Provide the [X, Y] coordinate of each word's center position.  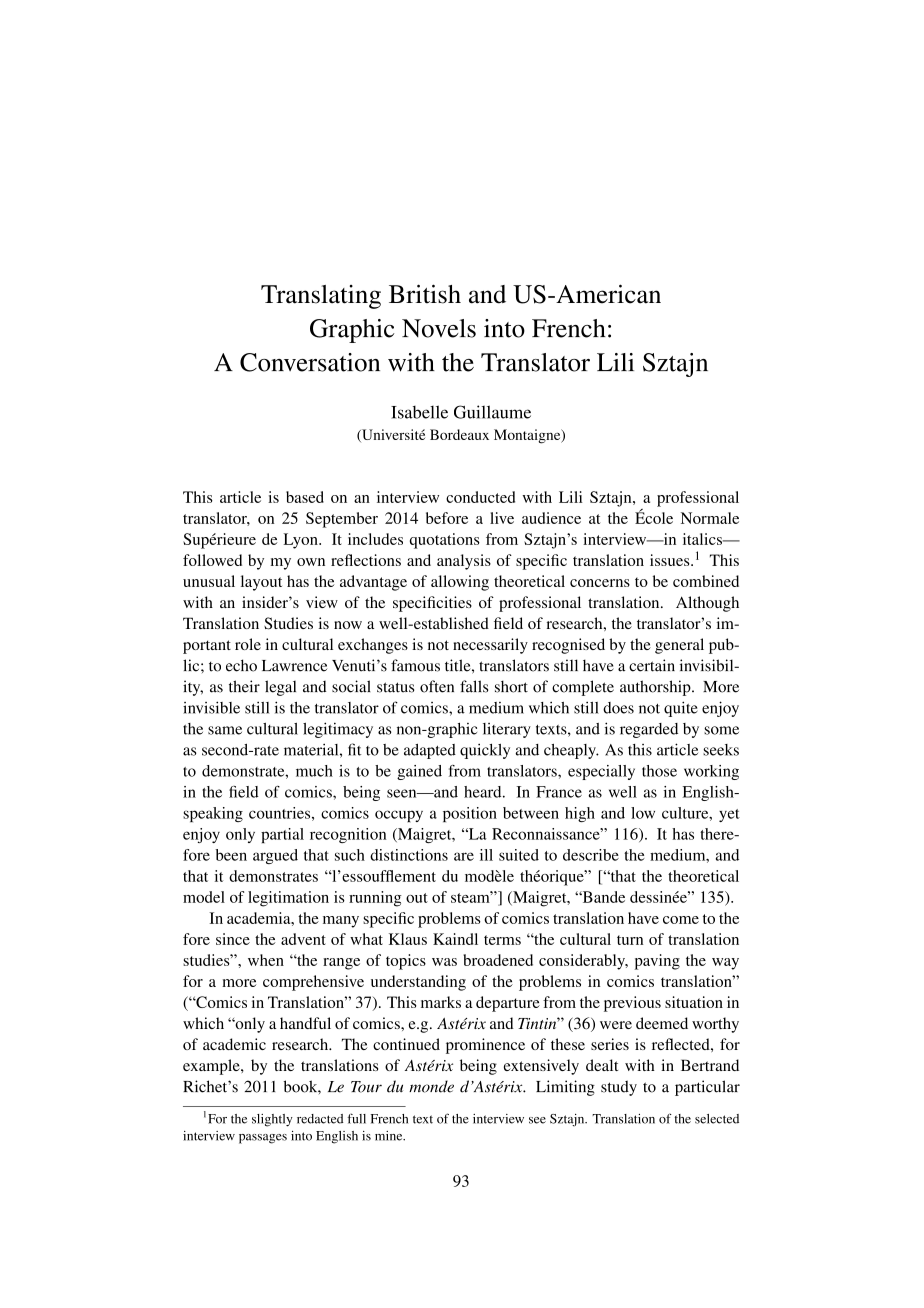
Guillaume [492, 412]
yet [729, 815]
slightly [272, 1120]
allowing [460, 583]
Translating [321, 297]
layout [261, 583]
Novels [439, 328]
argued [275, 856]
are [464, 856]
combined [706, 581]
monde [431, 1086]
